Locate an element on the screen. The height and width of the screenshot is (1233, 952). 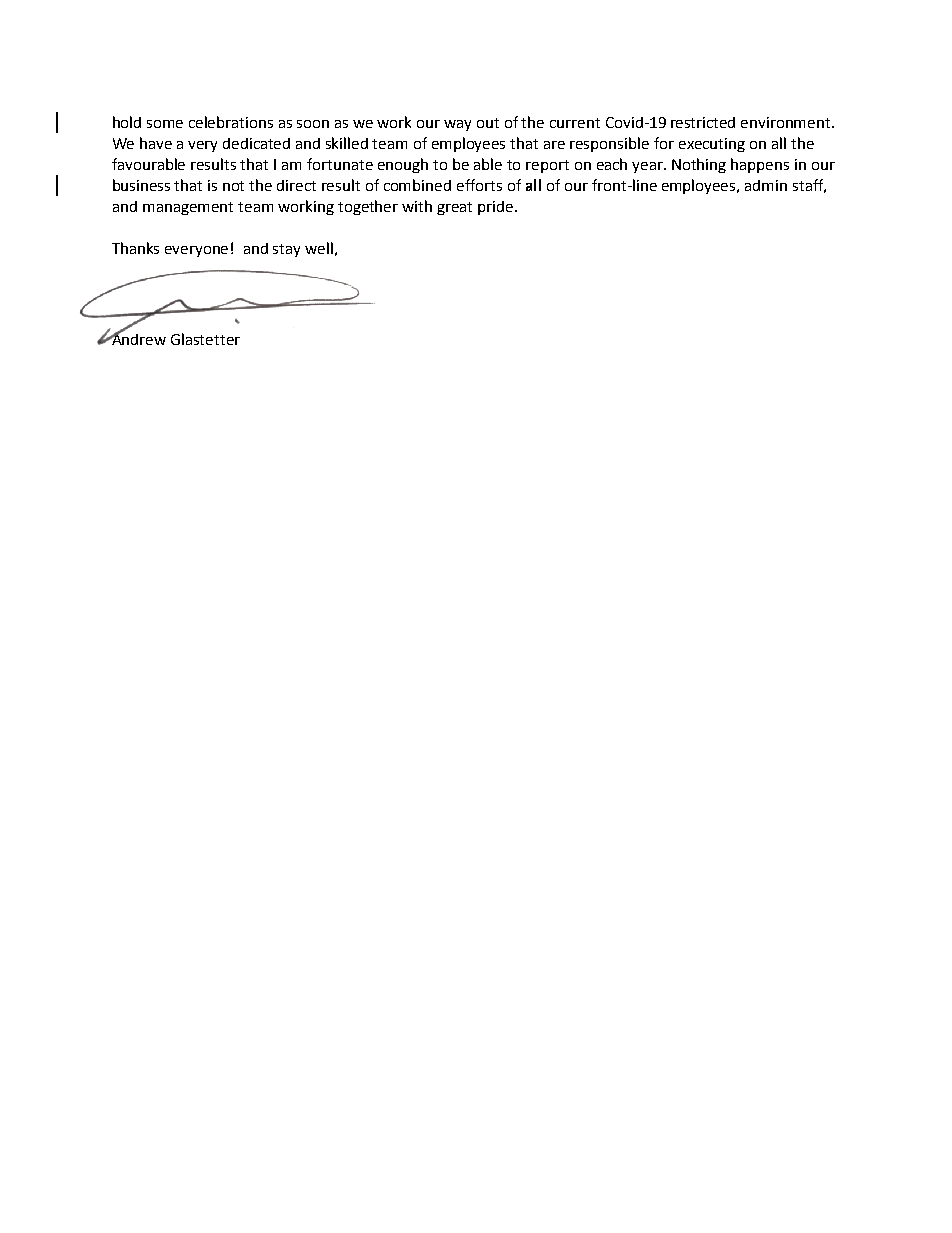
well is located at coordinates (319, 248).
